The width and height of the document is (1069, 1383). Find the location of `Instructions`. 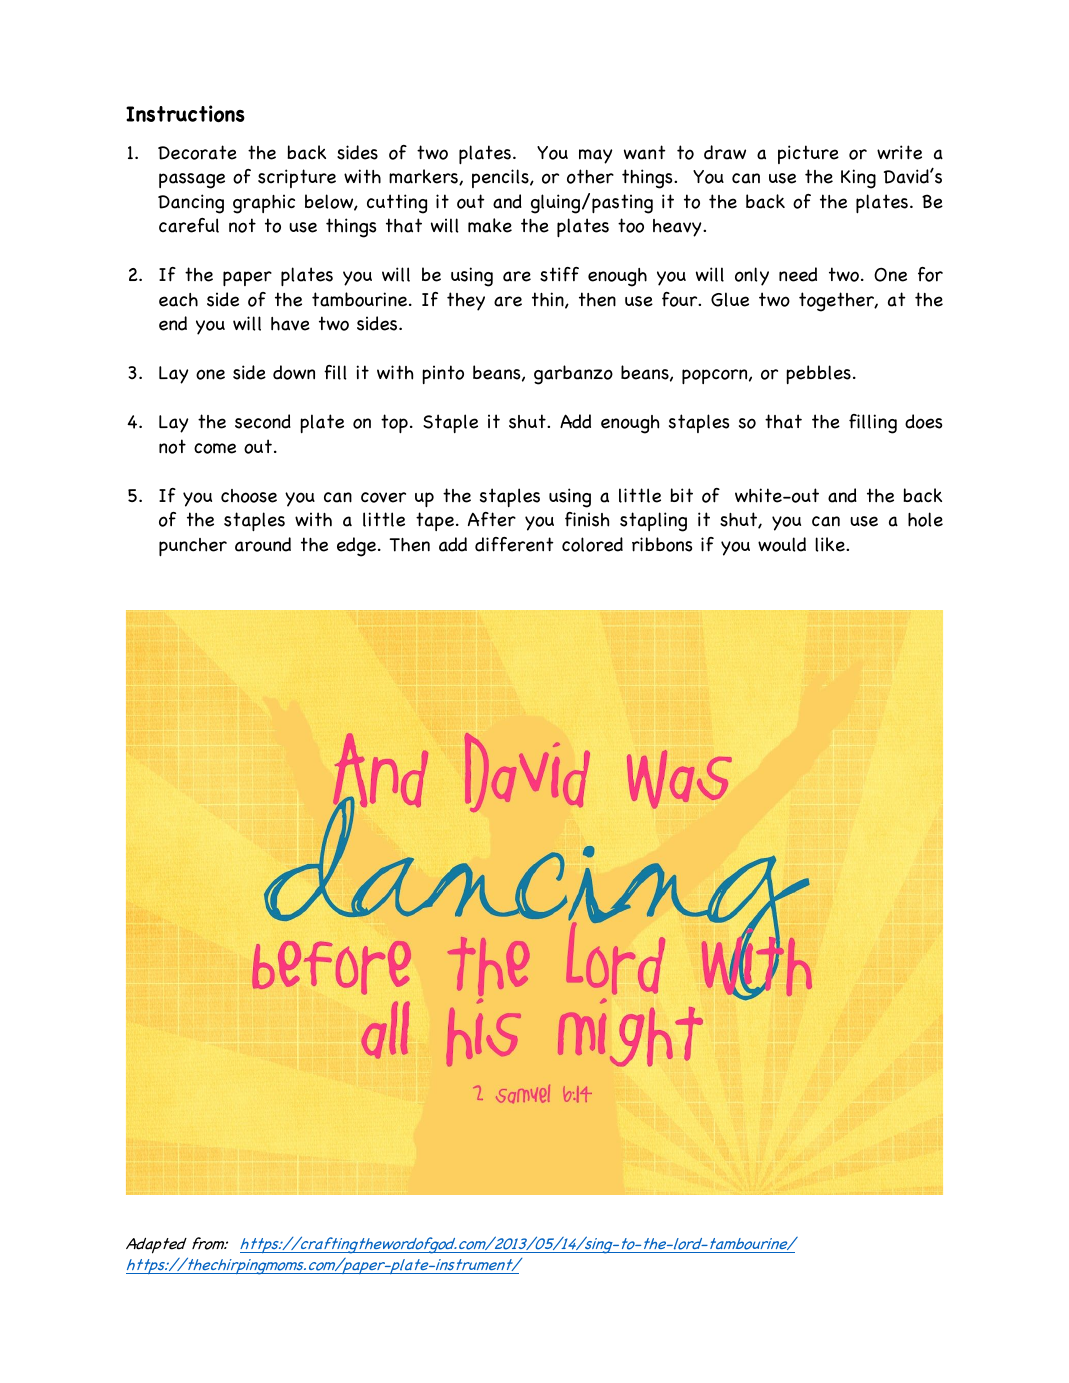

Instructions is located at coordinates (185, 114).
